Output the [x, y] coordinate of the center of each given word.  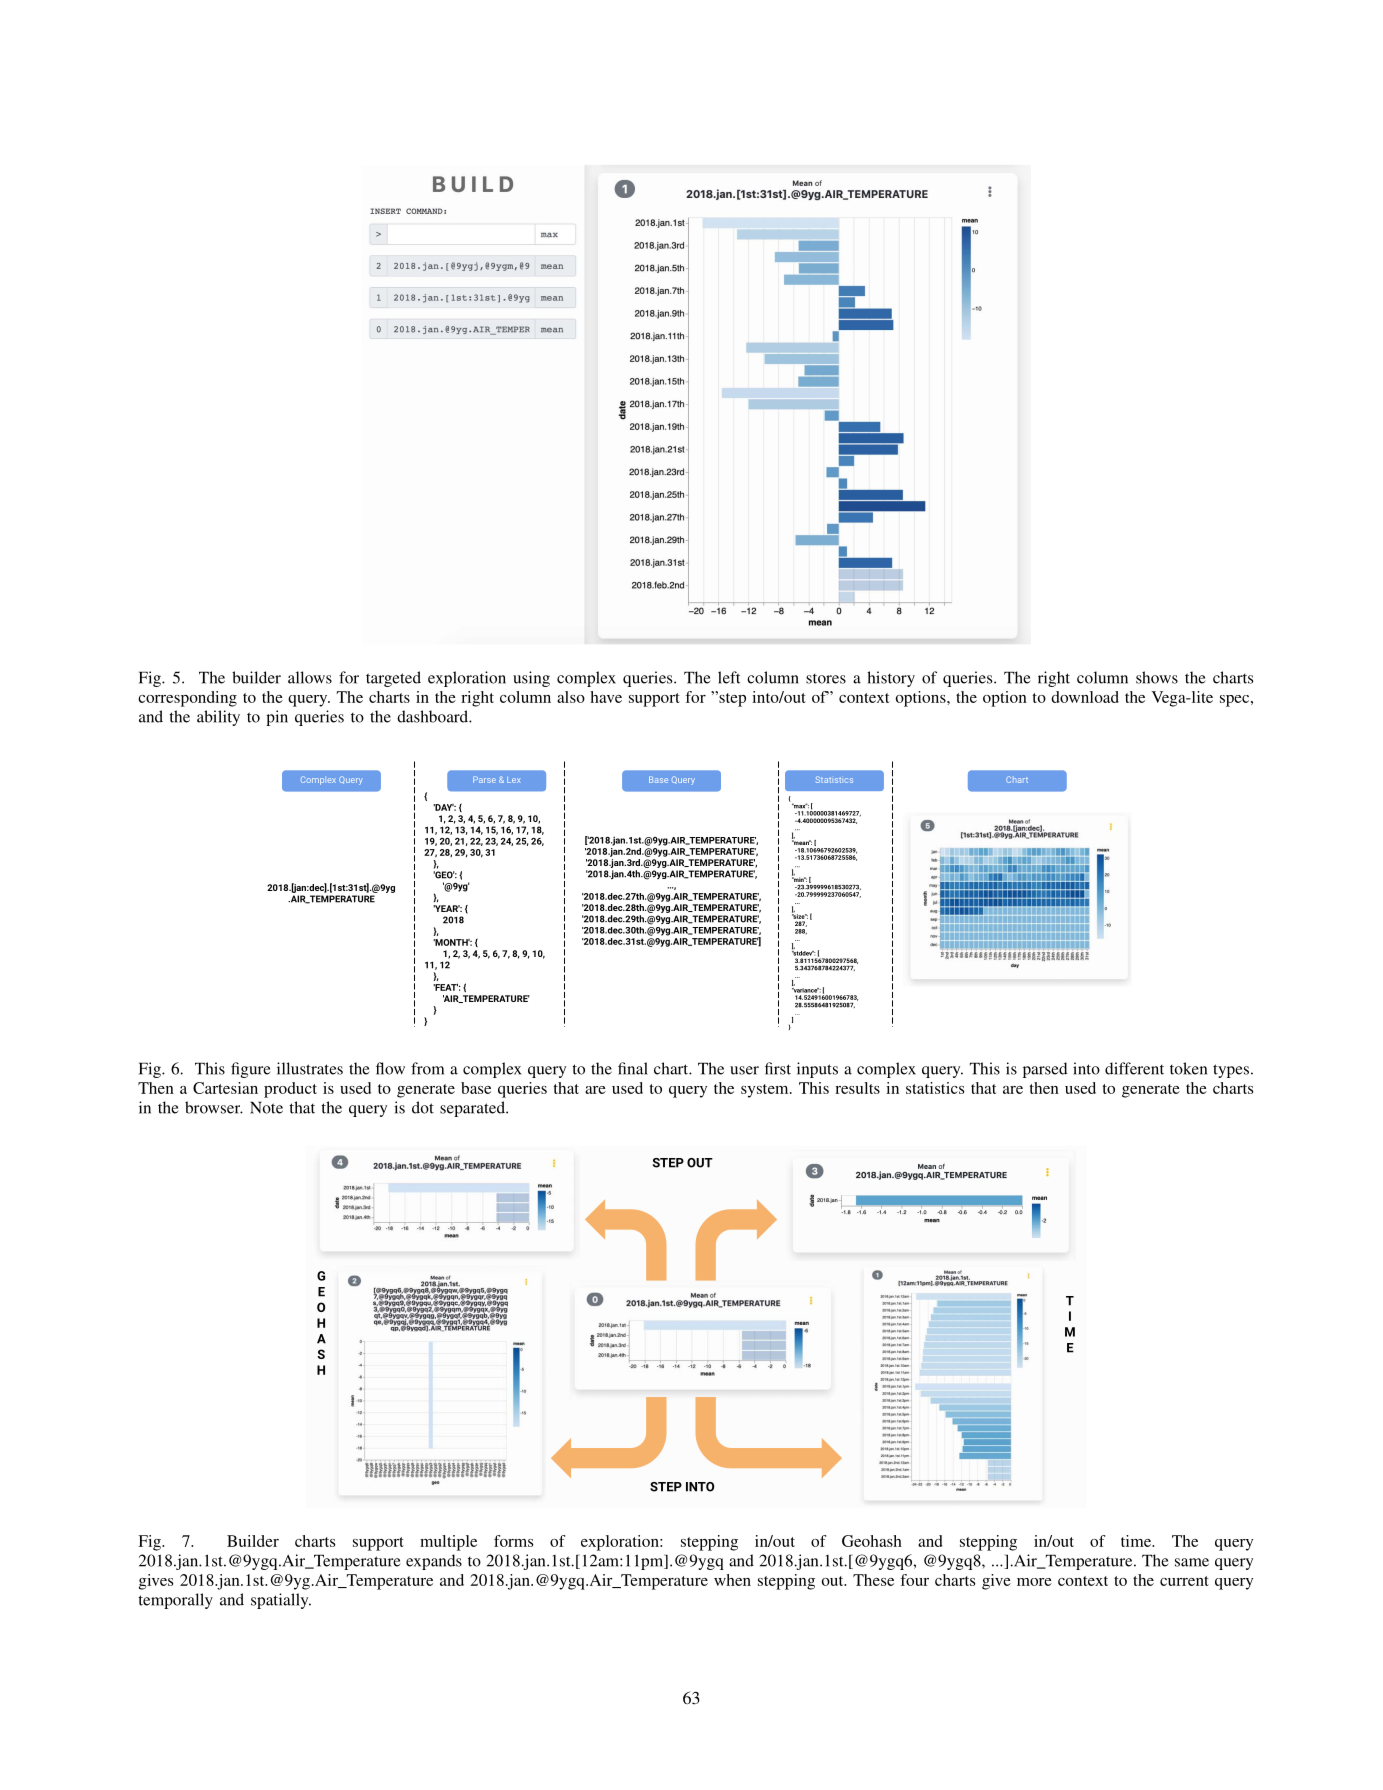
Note [266, 1107]
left [729, 677]
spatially [281, 1601]
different [1134, 1068]
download [1085, 697]
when [732, 1580]
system [766, 1091]
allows [310, 677]
